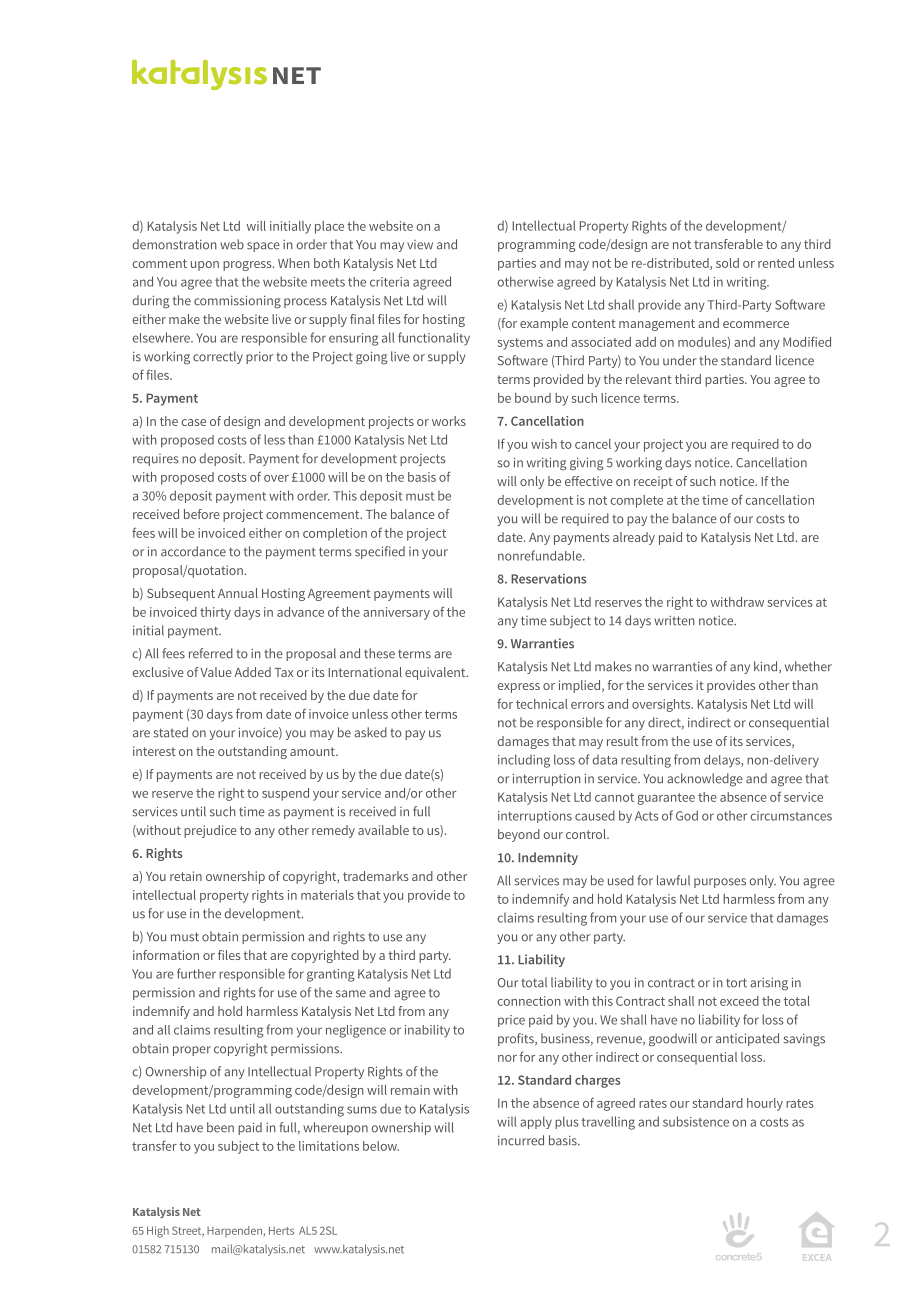 Image resolution: width=924 pixels, height=1308 pixels. What do you see at coordinates (674, 621) in the page?
I see `written` at bounding box center [674, 621].
